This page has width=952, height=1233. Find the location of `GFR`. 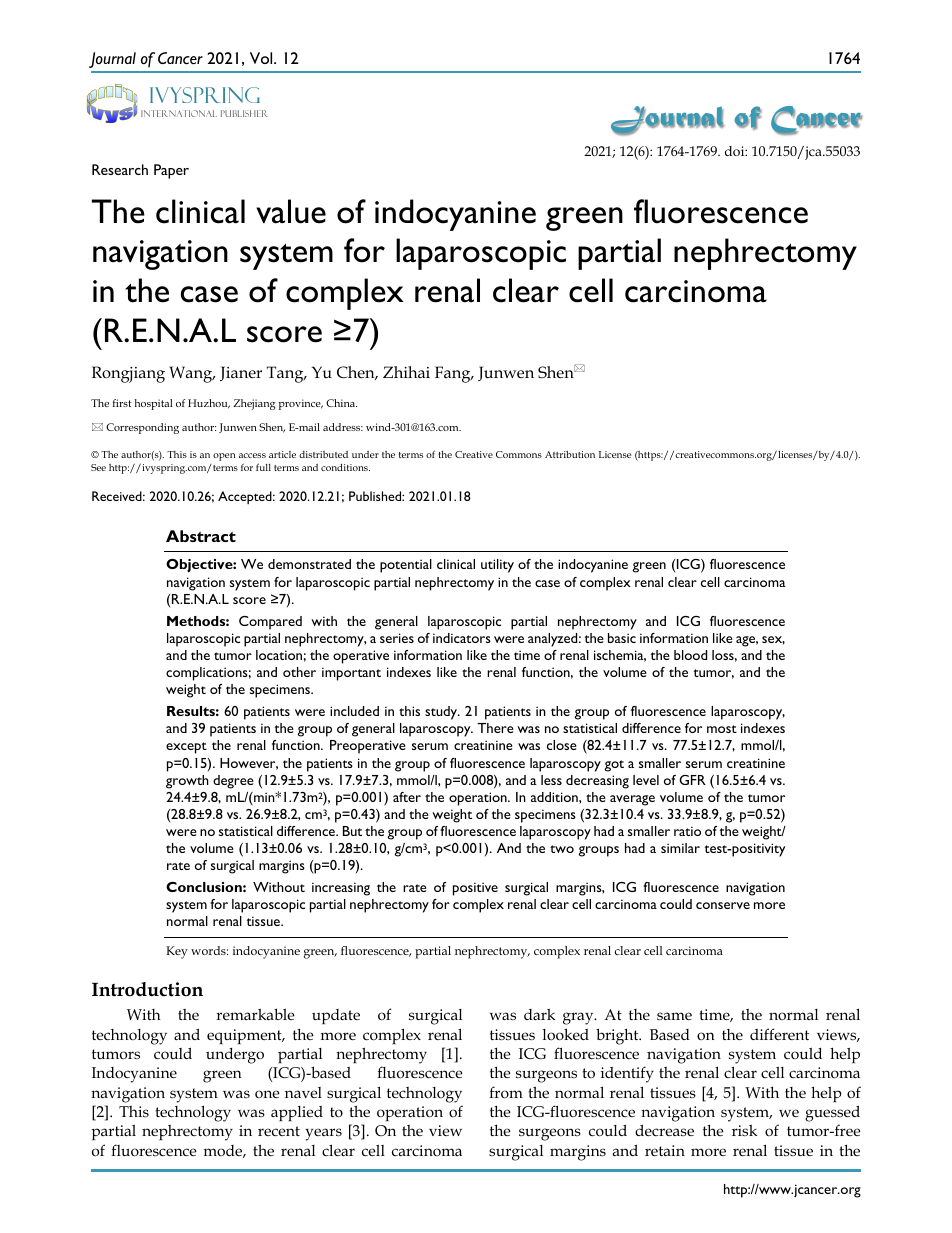

GFR is located at coordinates (692, 780).
